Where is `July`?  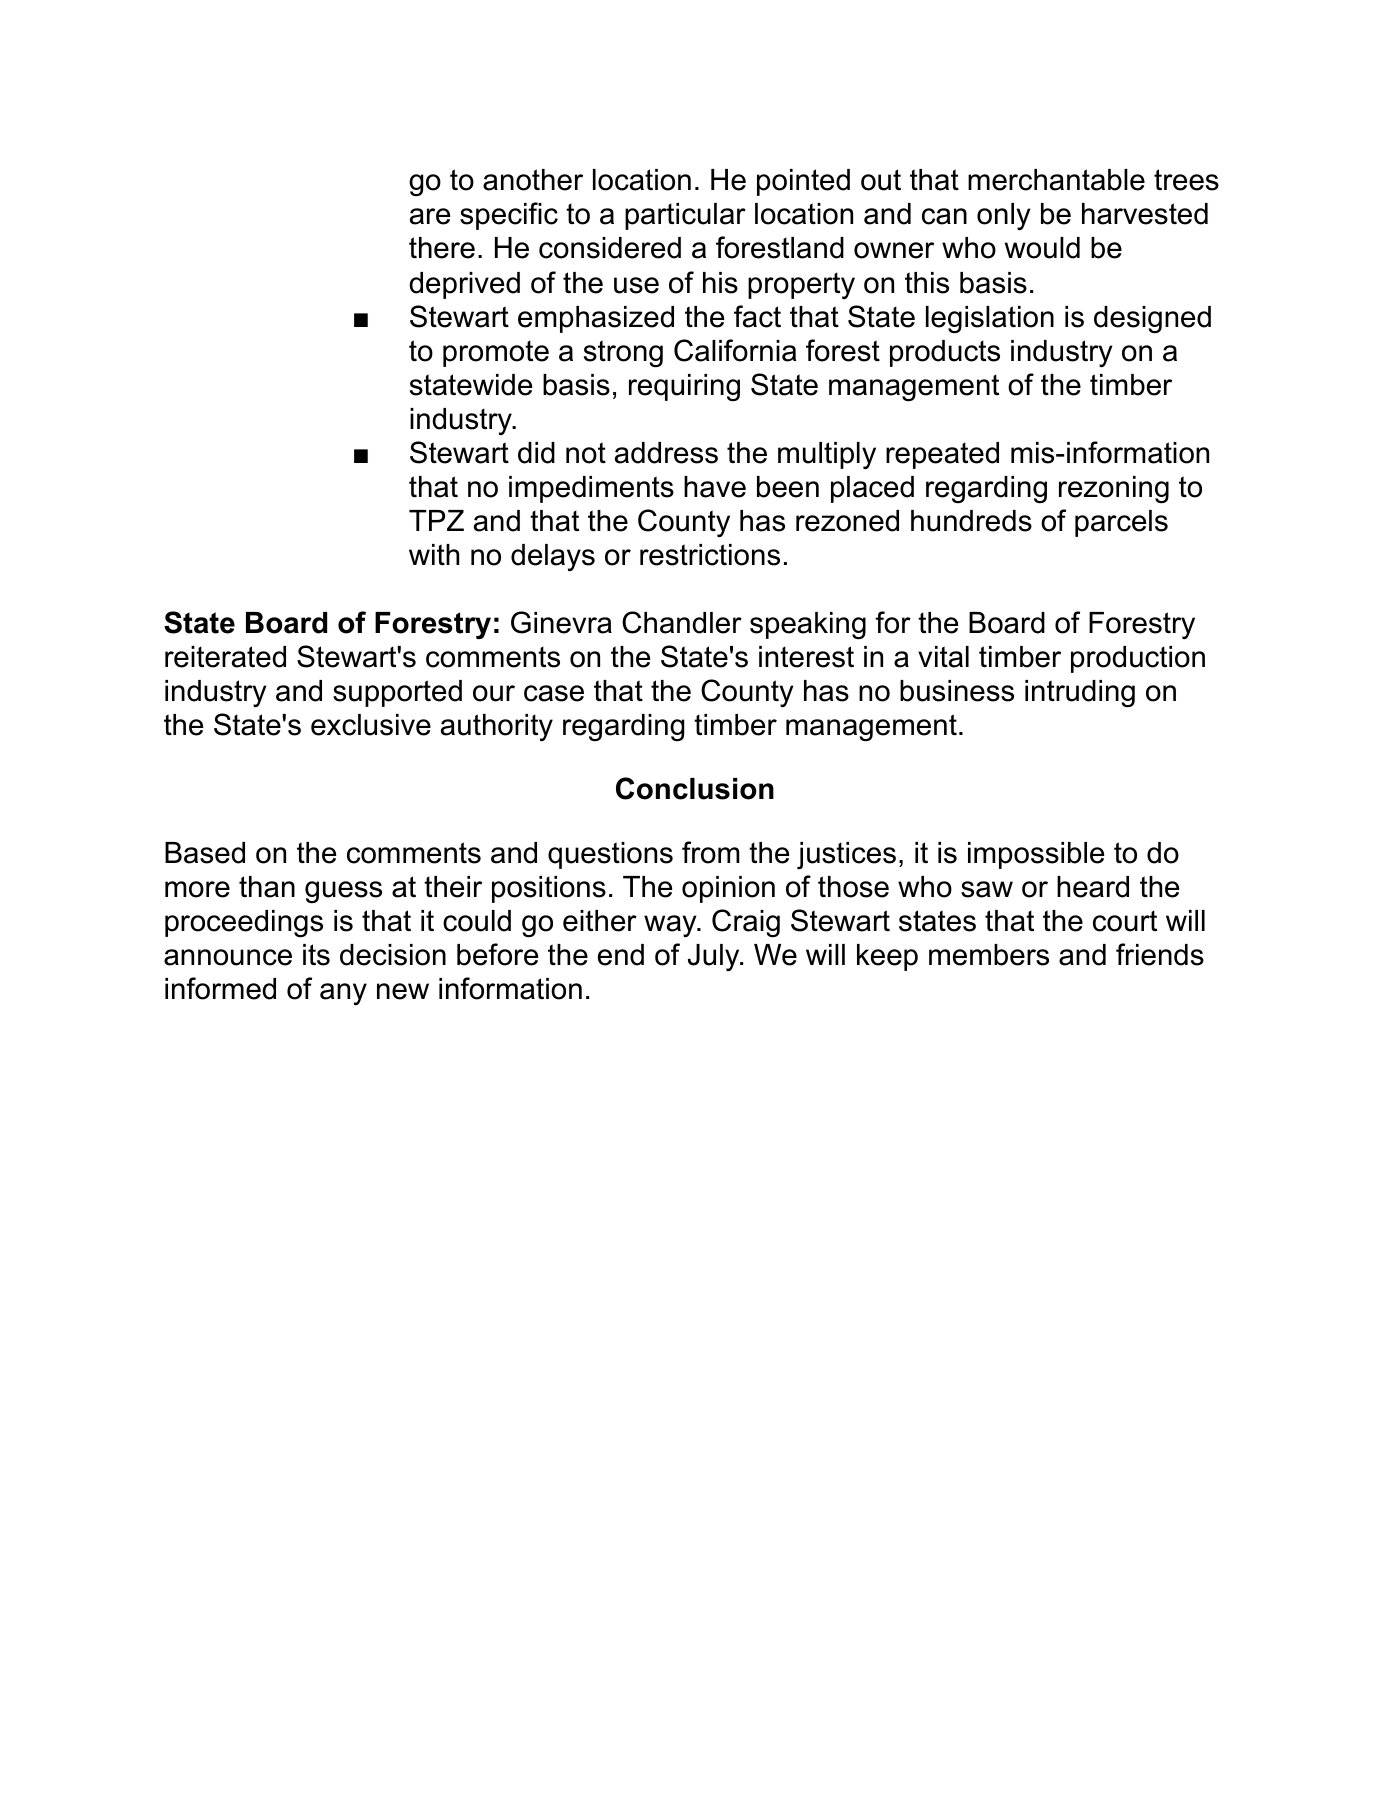 July is located at coordinates (715, 957).
